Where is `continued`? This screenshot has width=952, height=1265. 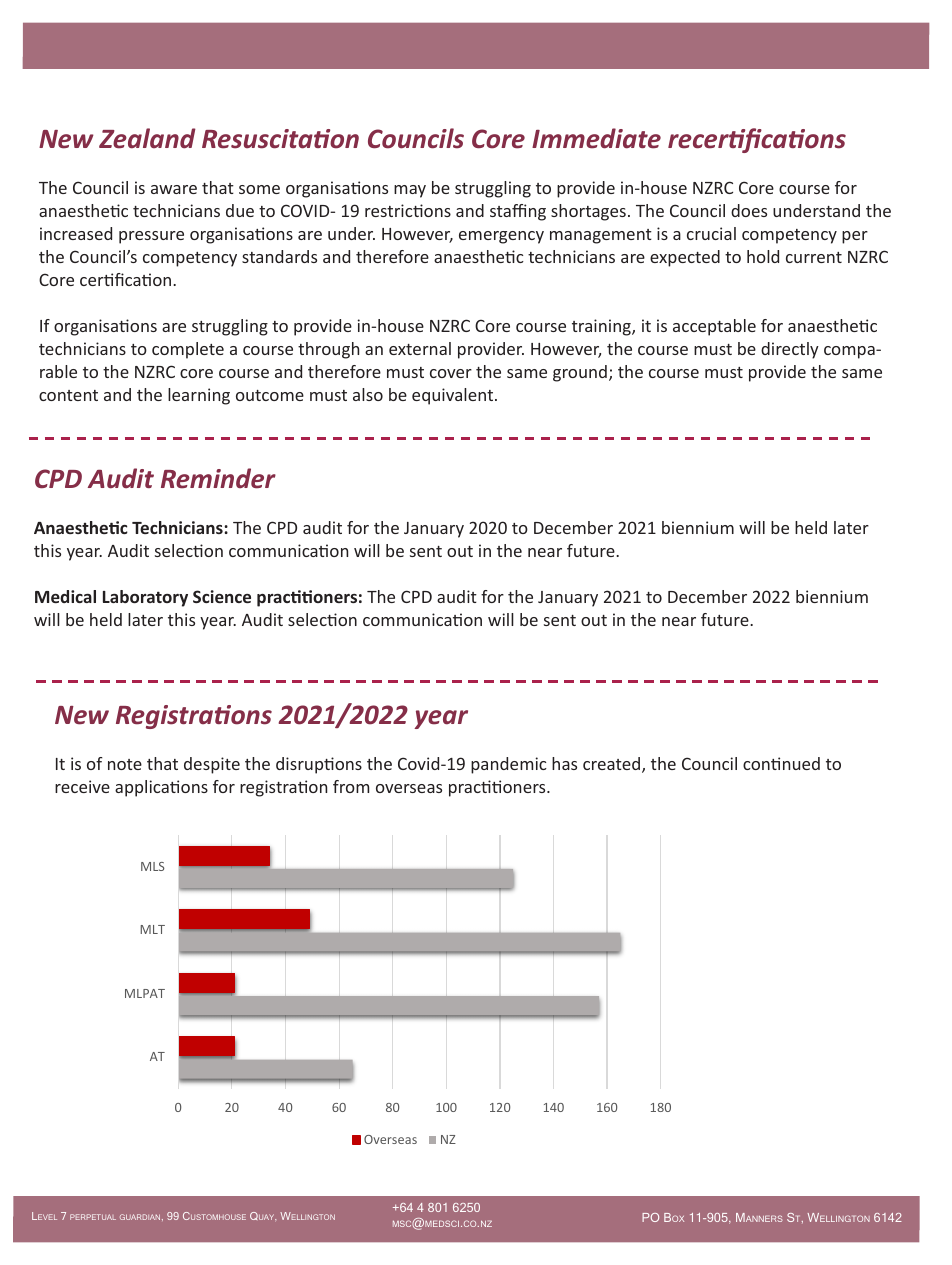 continued is located at coordinates (781, 763).
